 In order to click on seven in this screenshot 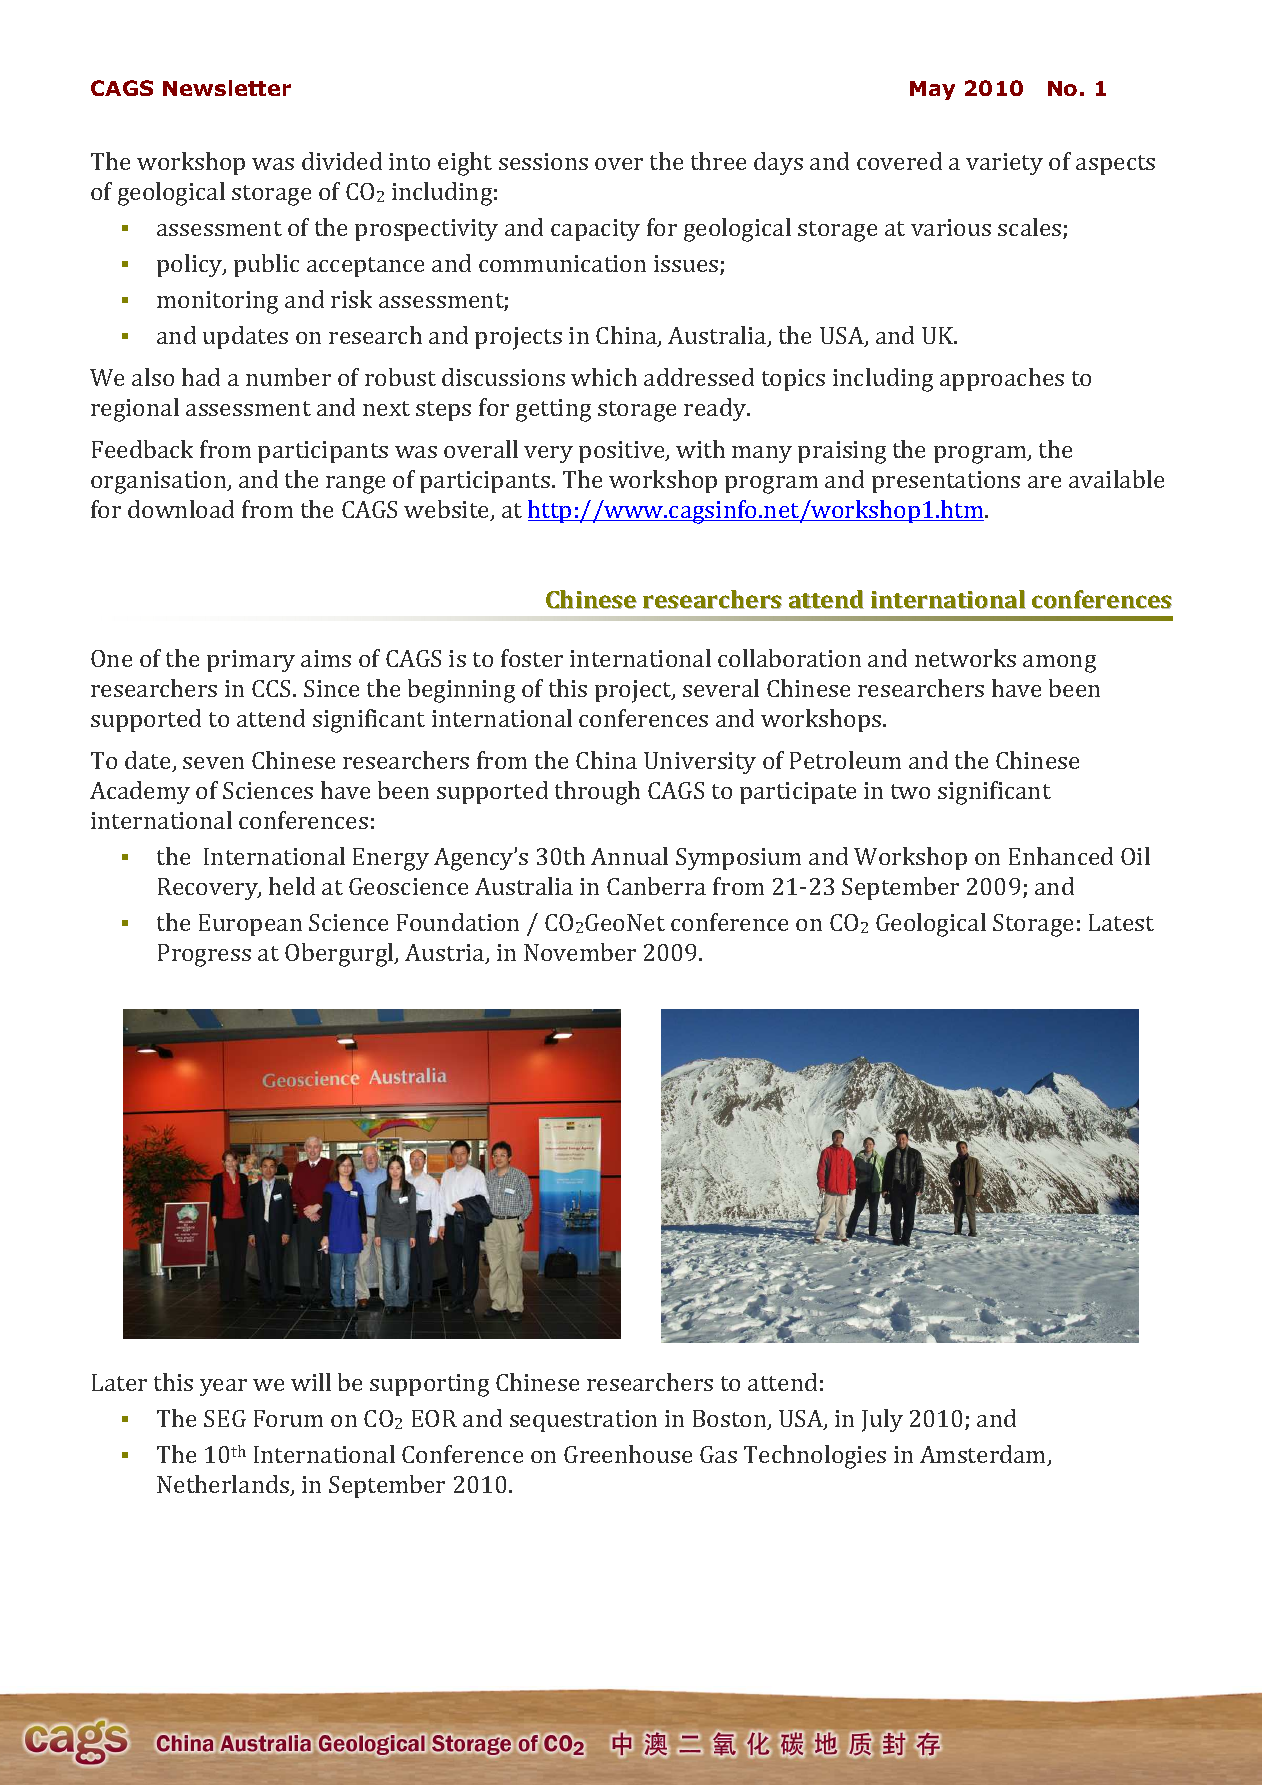, I will do `click(213, 763)`.
